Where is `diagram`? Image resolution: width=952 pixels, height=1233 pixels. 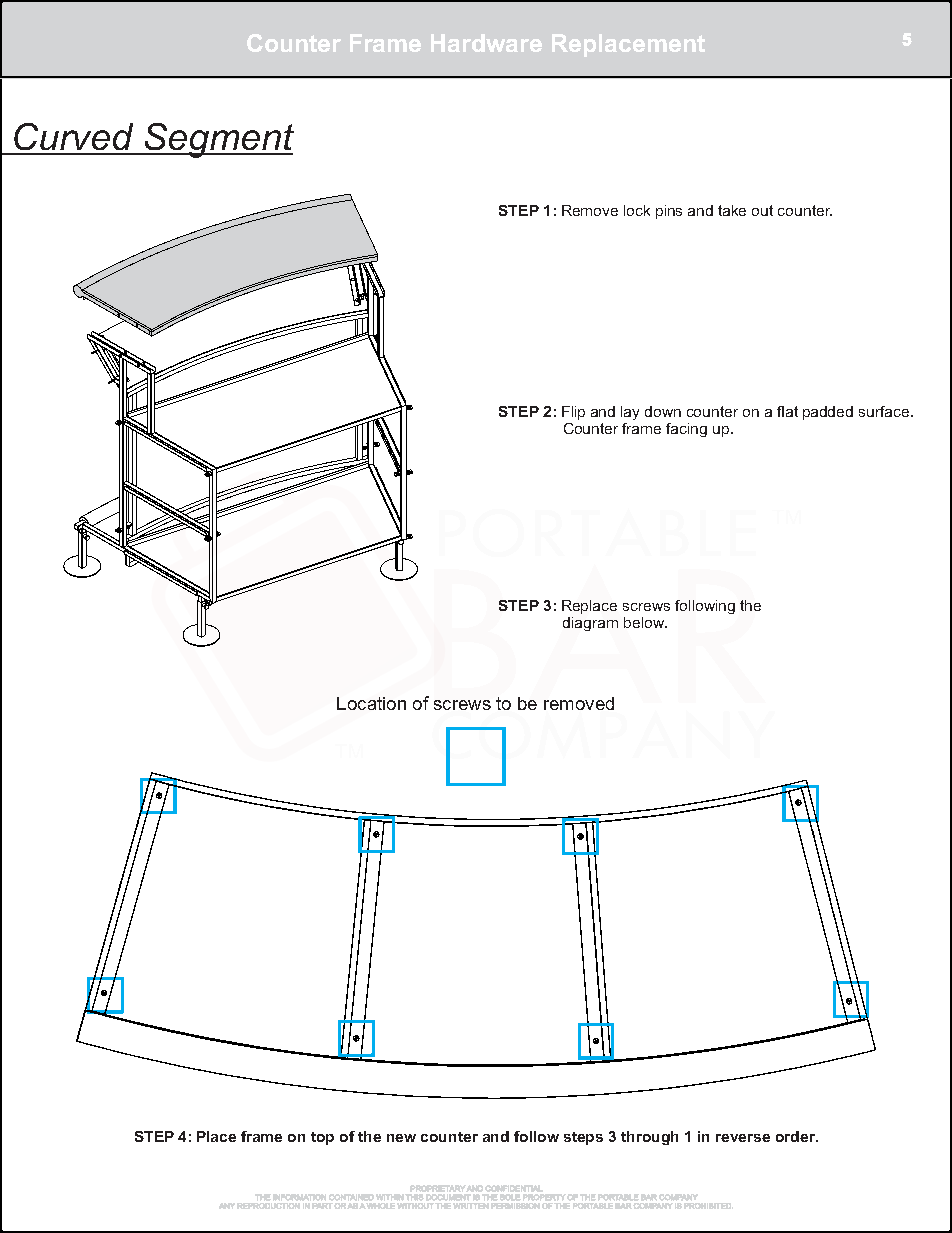 diagram is located at coordinates (590, 624).
